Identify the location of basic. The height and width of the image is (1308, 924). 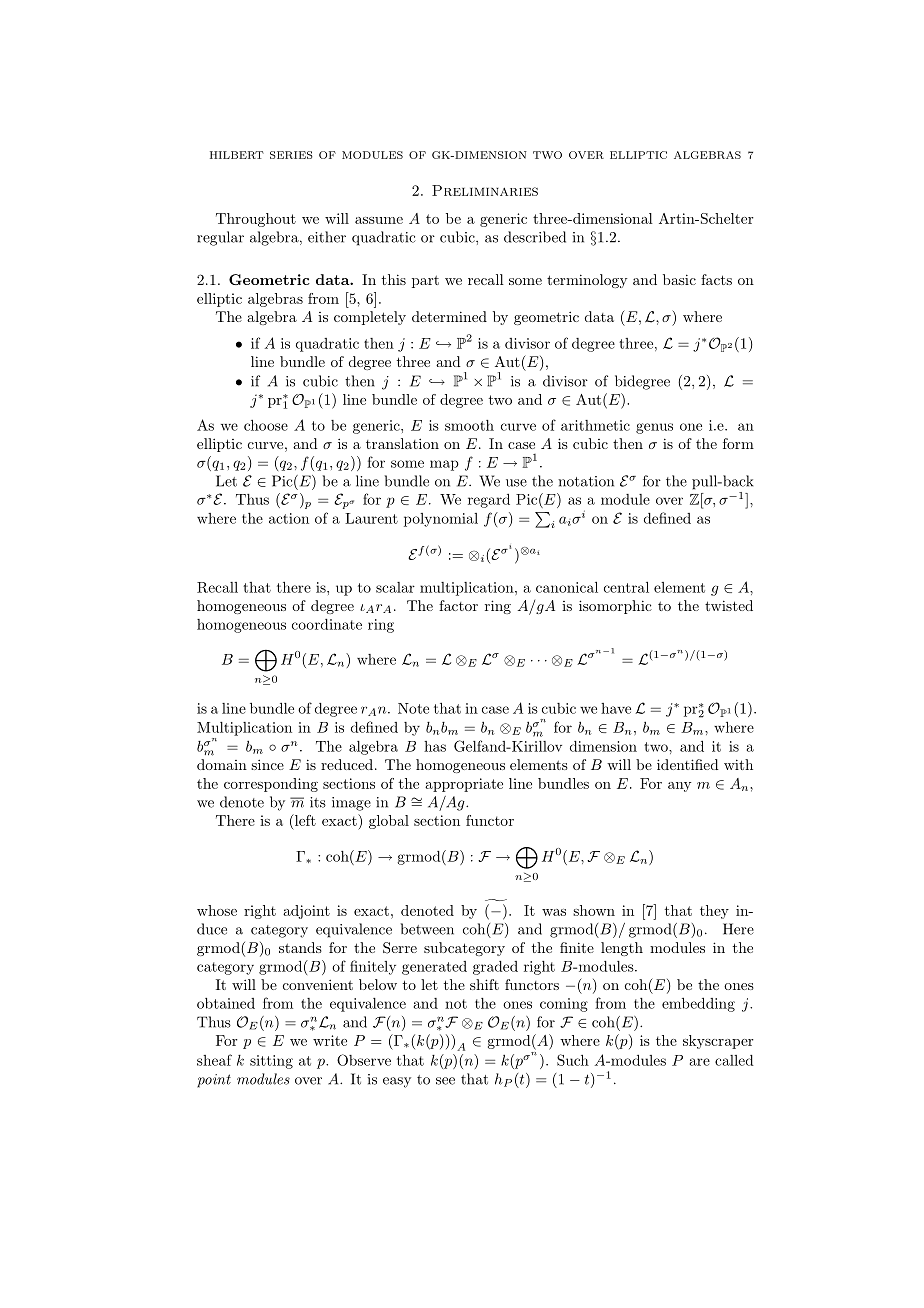
(679, 279).
